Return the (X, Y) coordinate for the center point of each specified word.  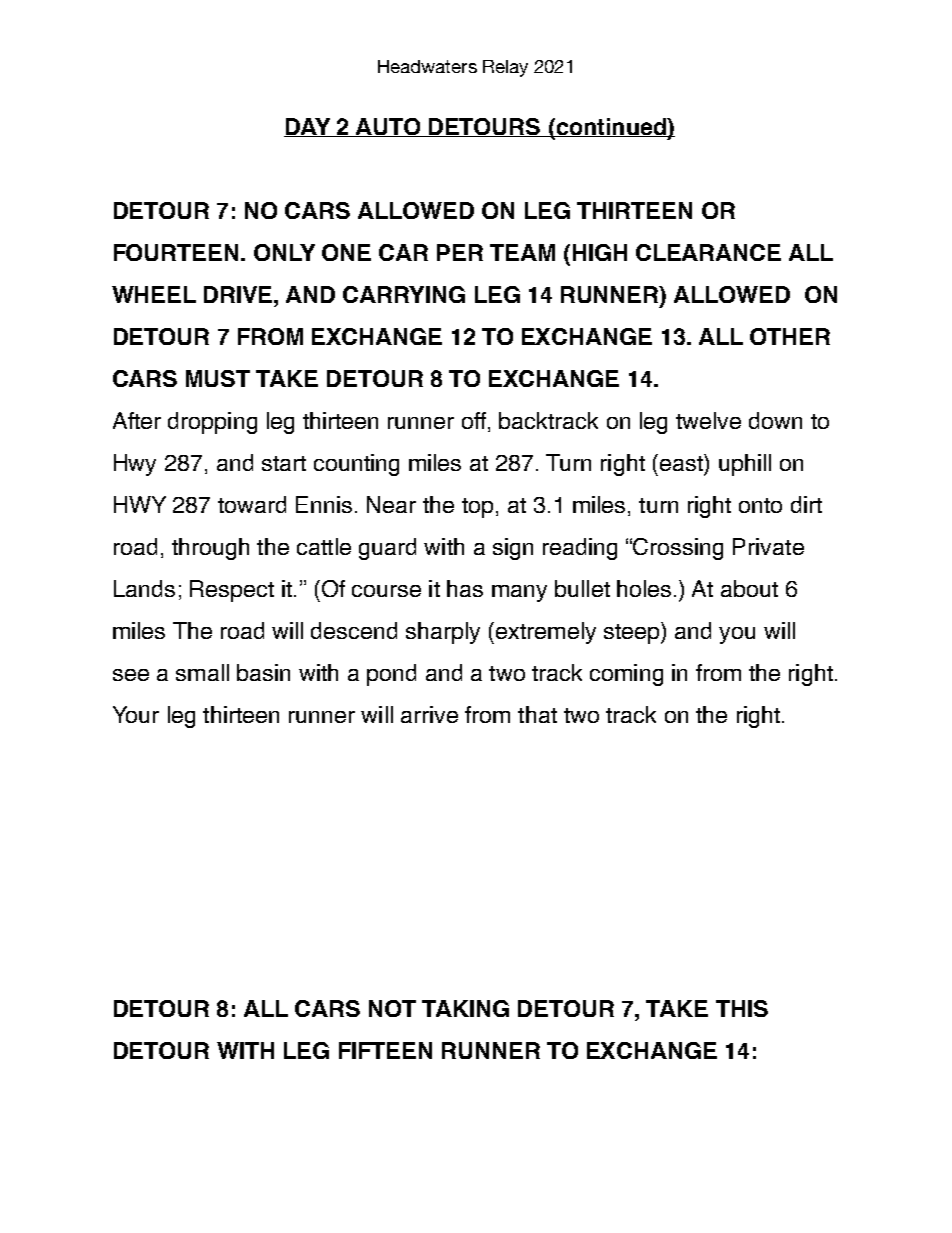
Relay (505, 68)
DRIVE (239, 294)
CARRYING (404, 294)
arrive (429, 714)
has (465, 588)
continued (611, 127)
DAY (308, 127)
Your (136, 714)
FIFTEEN (385, 1050)
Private (768, 546)
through (210, 549)
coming (626, 675)
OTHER (790, 336)
